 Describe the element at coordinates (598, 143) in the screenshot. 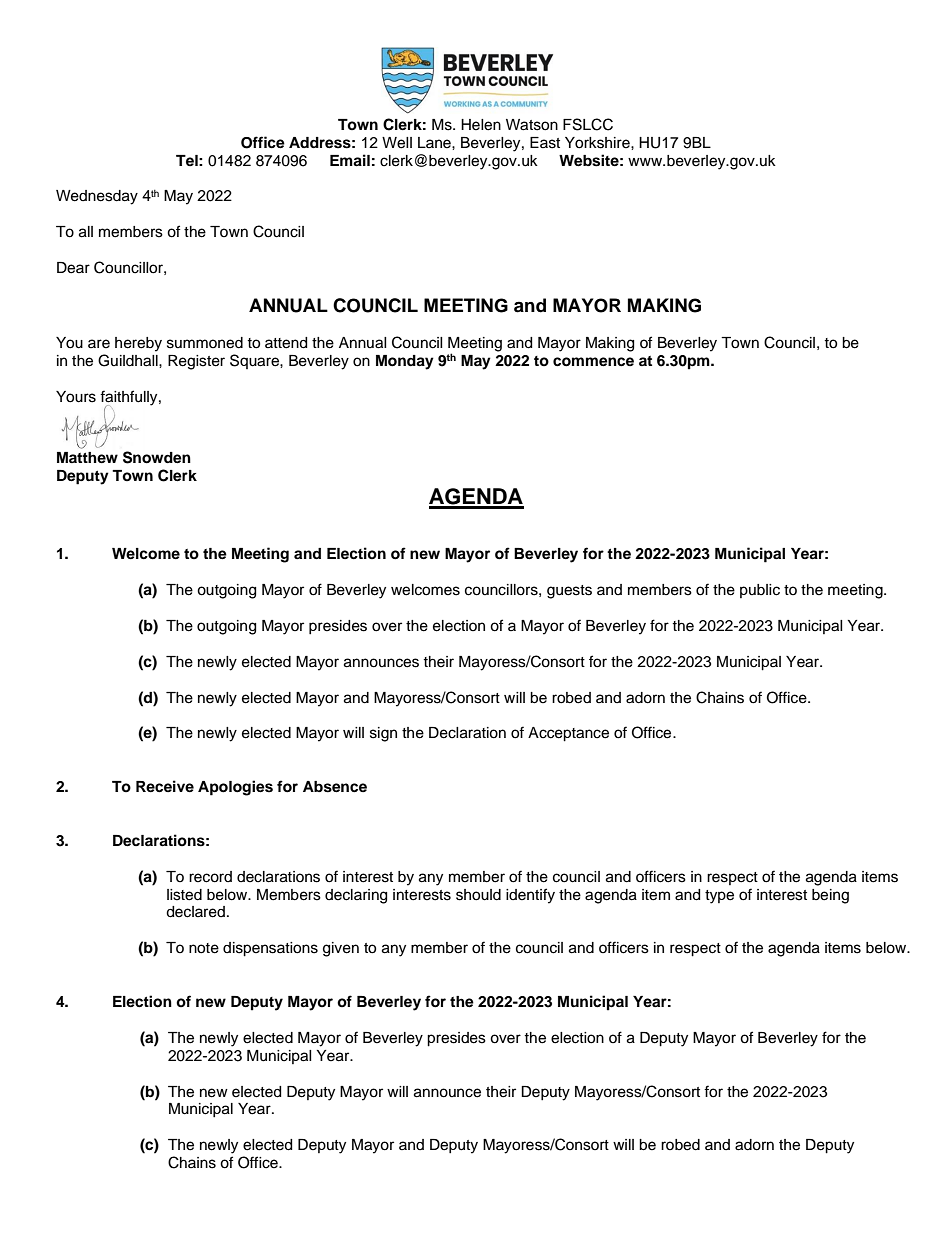

I see `Yorkshire` at that location.
